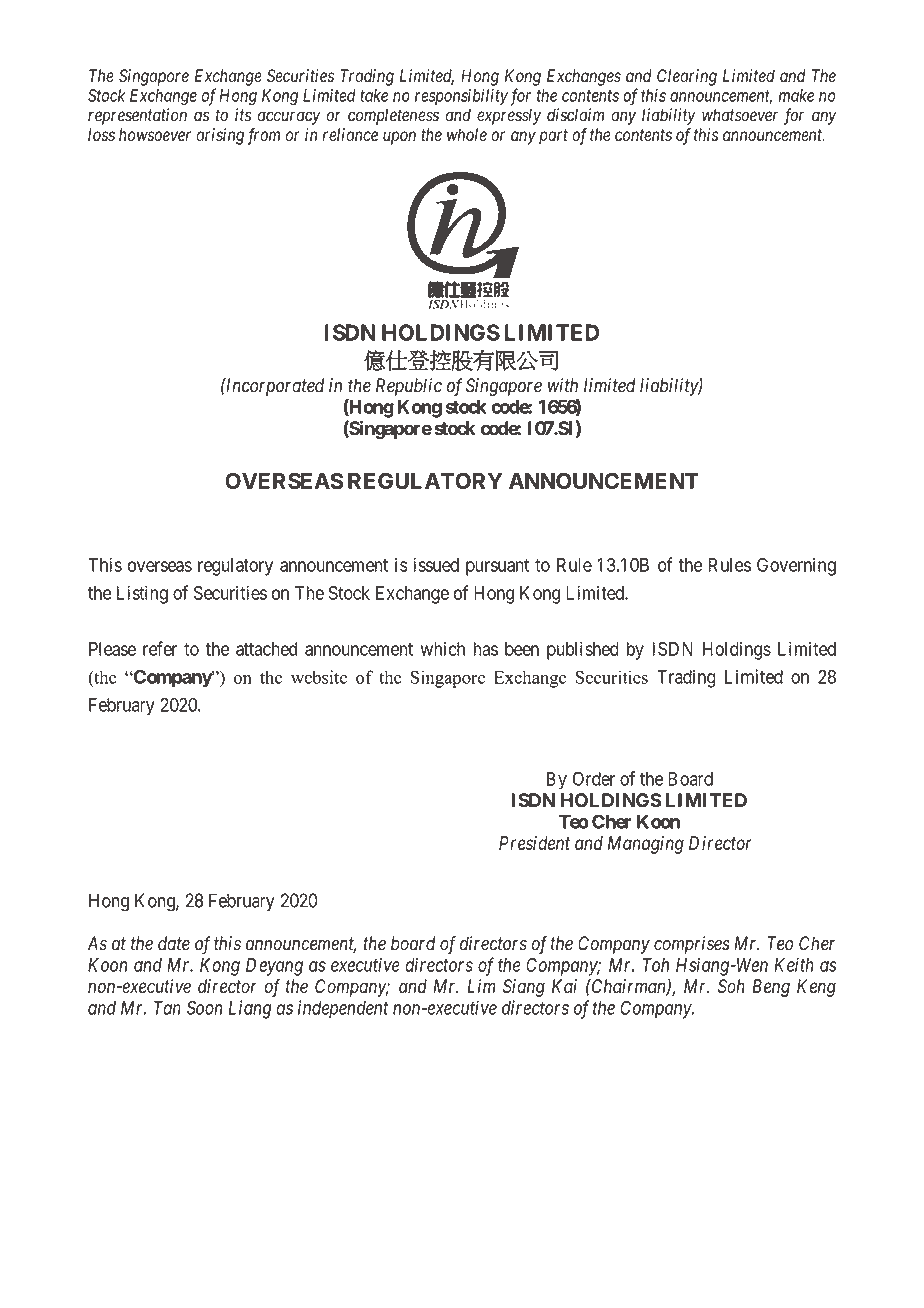  Describe the element at coordinates (796, 566) in the screenshot. I see `Governing` at that location.
